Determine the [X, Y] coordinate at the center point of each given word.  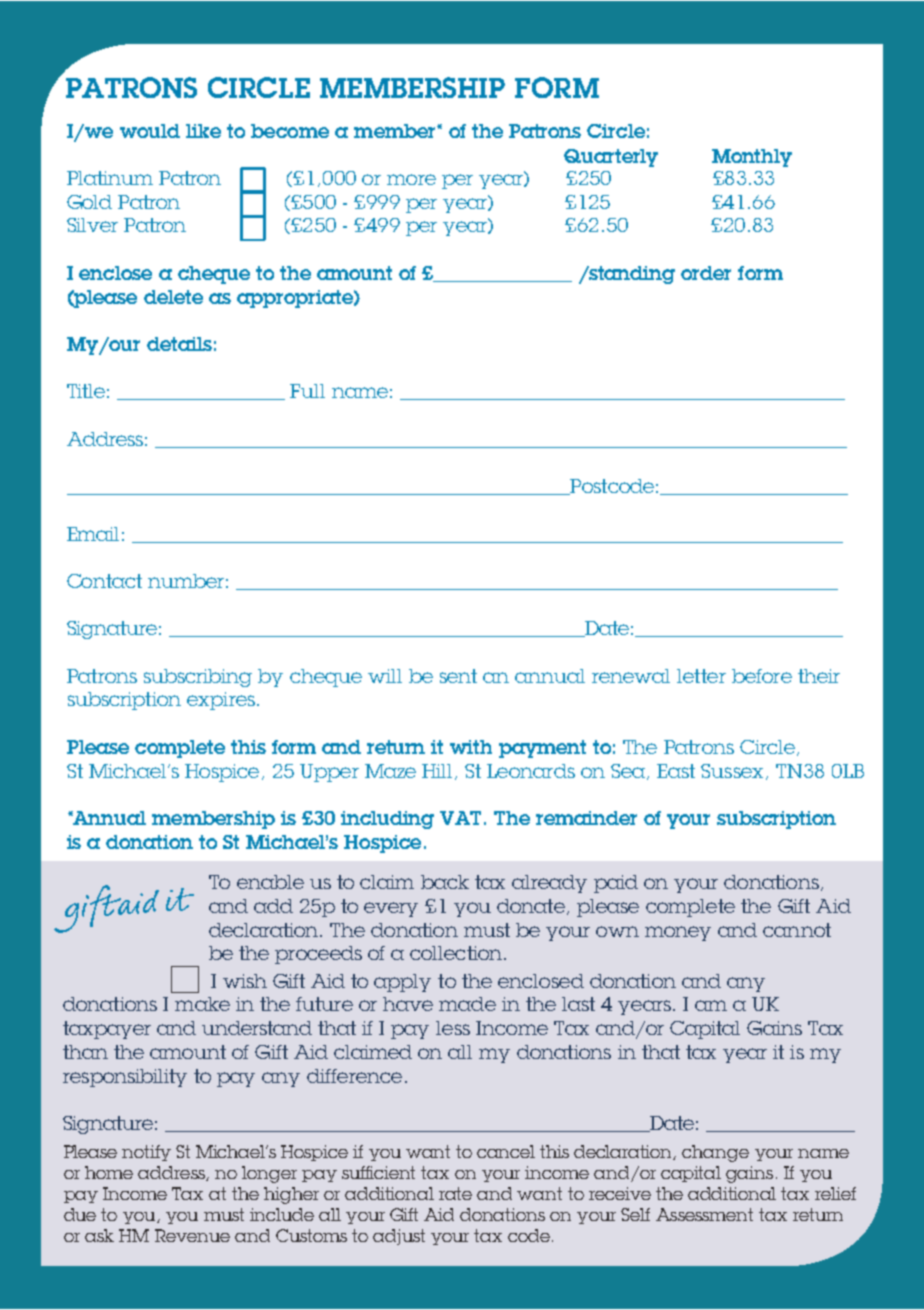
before [762, 676]
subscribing [198, 678]
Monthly [752, 158]
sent [458, 676]
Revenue [192, 1235]
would [150, 131]
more [411, 179]
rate [455, 1193]
